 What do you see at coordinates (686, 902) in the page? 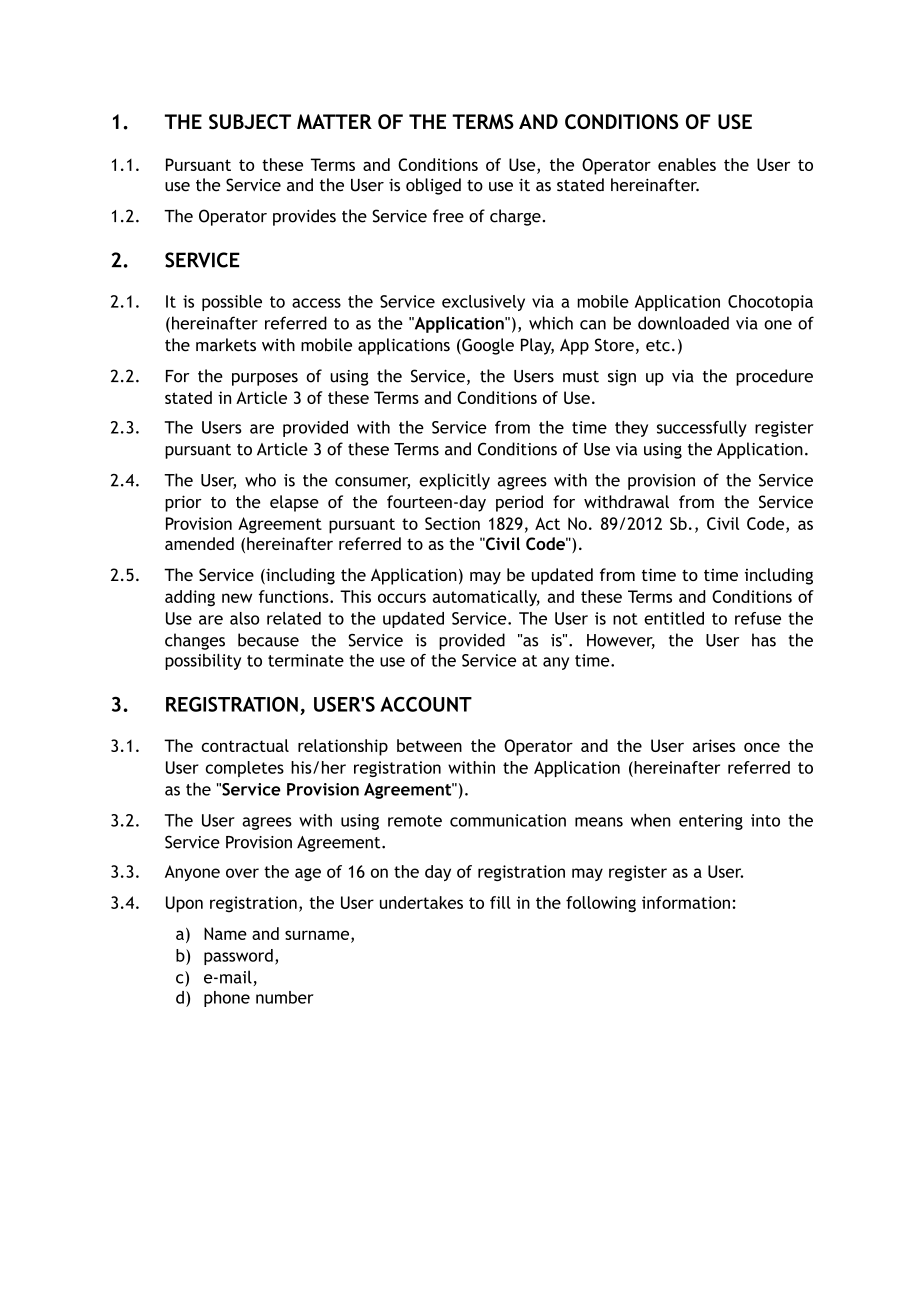
I see `information` at bounding box center [686, 902].
